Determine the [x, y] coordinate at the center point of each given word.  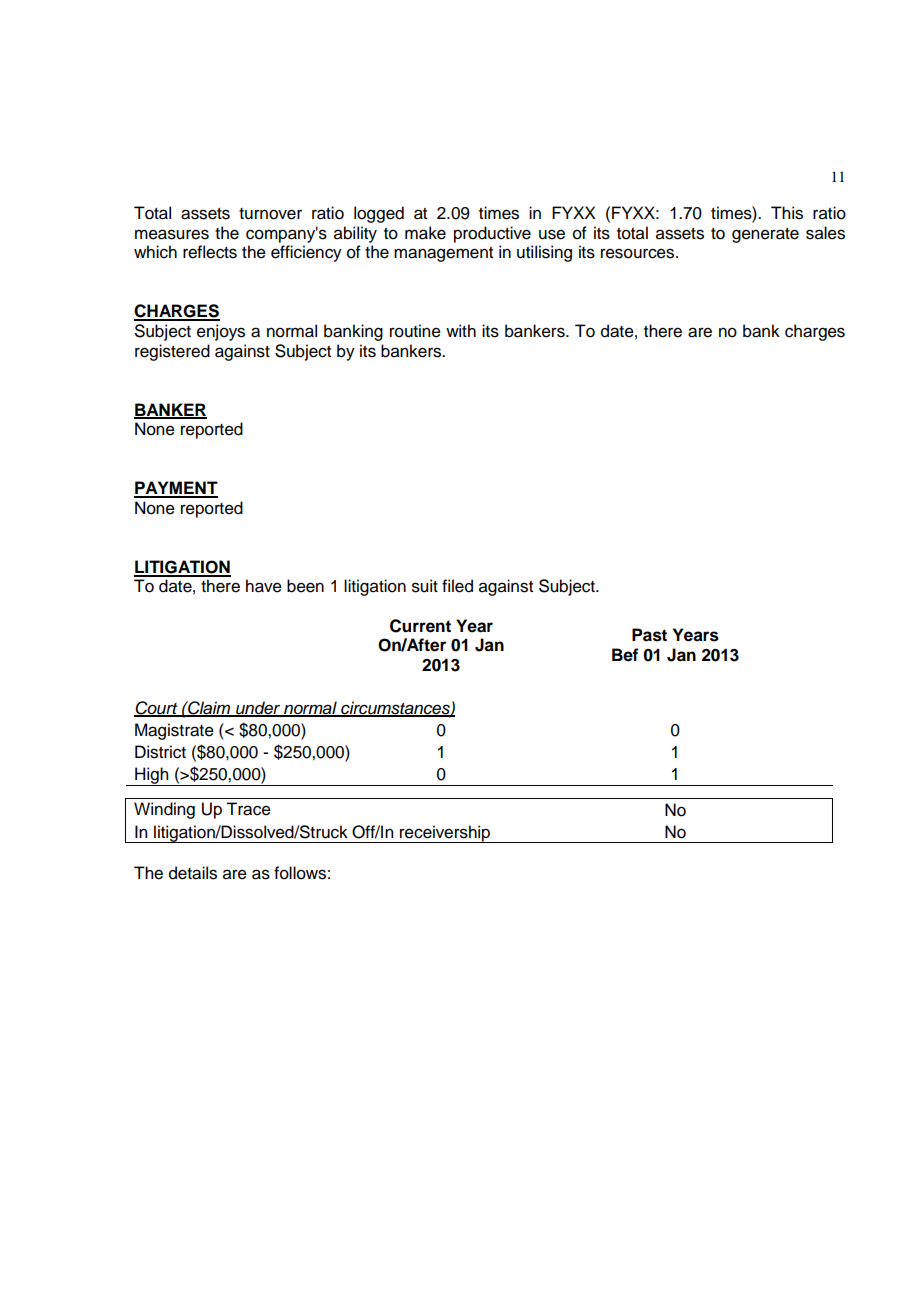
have [264, 586]
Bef [625, 655]
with [461, 330]
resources [639, 253]
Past [649, 635]
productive [492, 234]
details [193, 873]
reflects [210, 252]
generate [765, 235]
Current [420, 626]
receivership [445, 834]
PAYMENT [176, 489]
